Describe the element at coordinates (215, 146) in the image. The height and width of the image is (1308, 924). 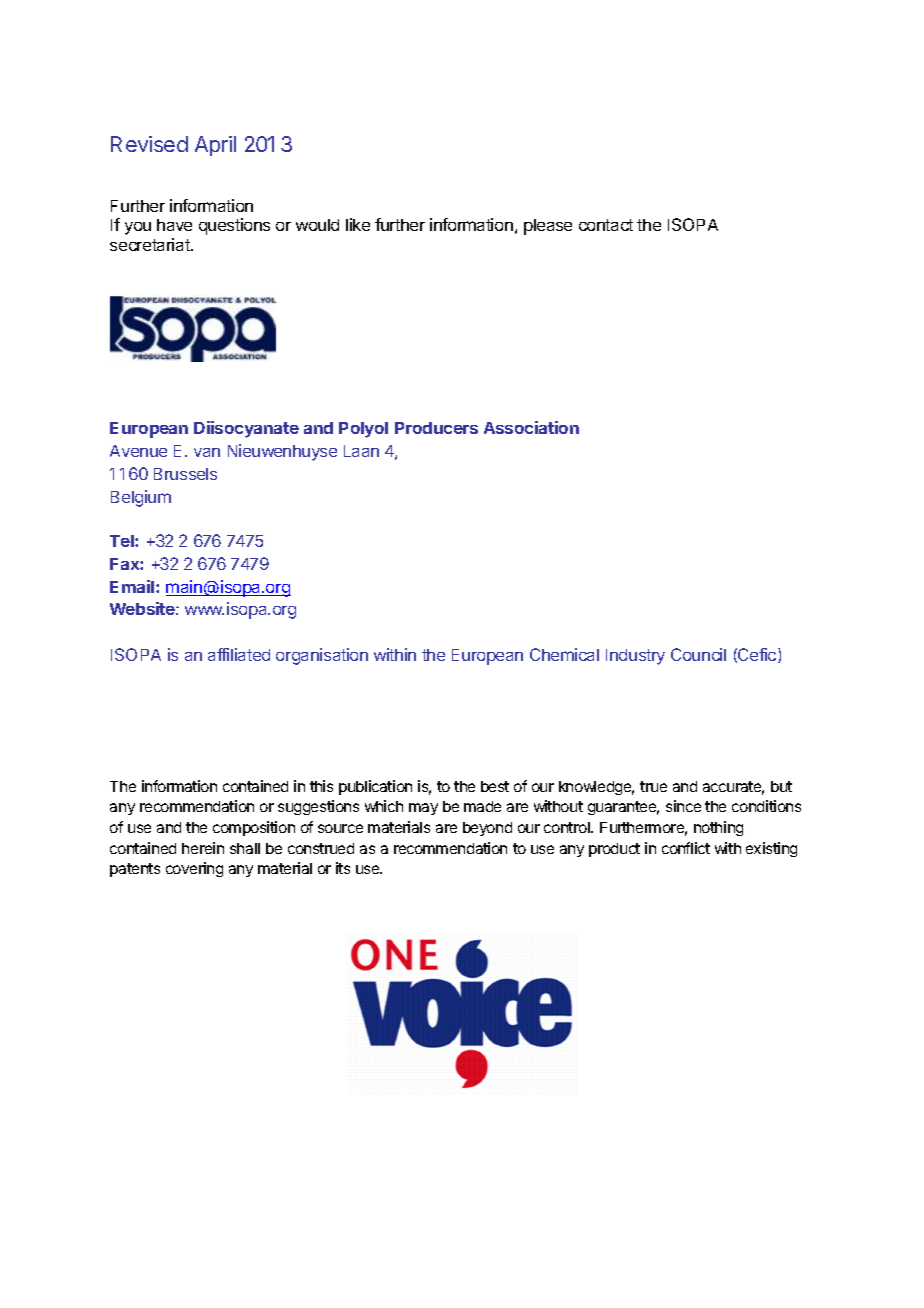
I see `April` at that location.
